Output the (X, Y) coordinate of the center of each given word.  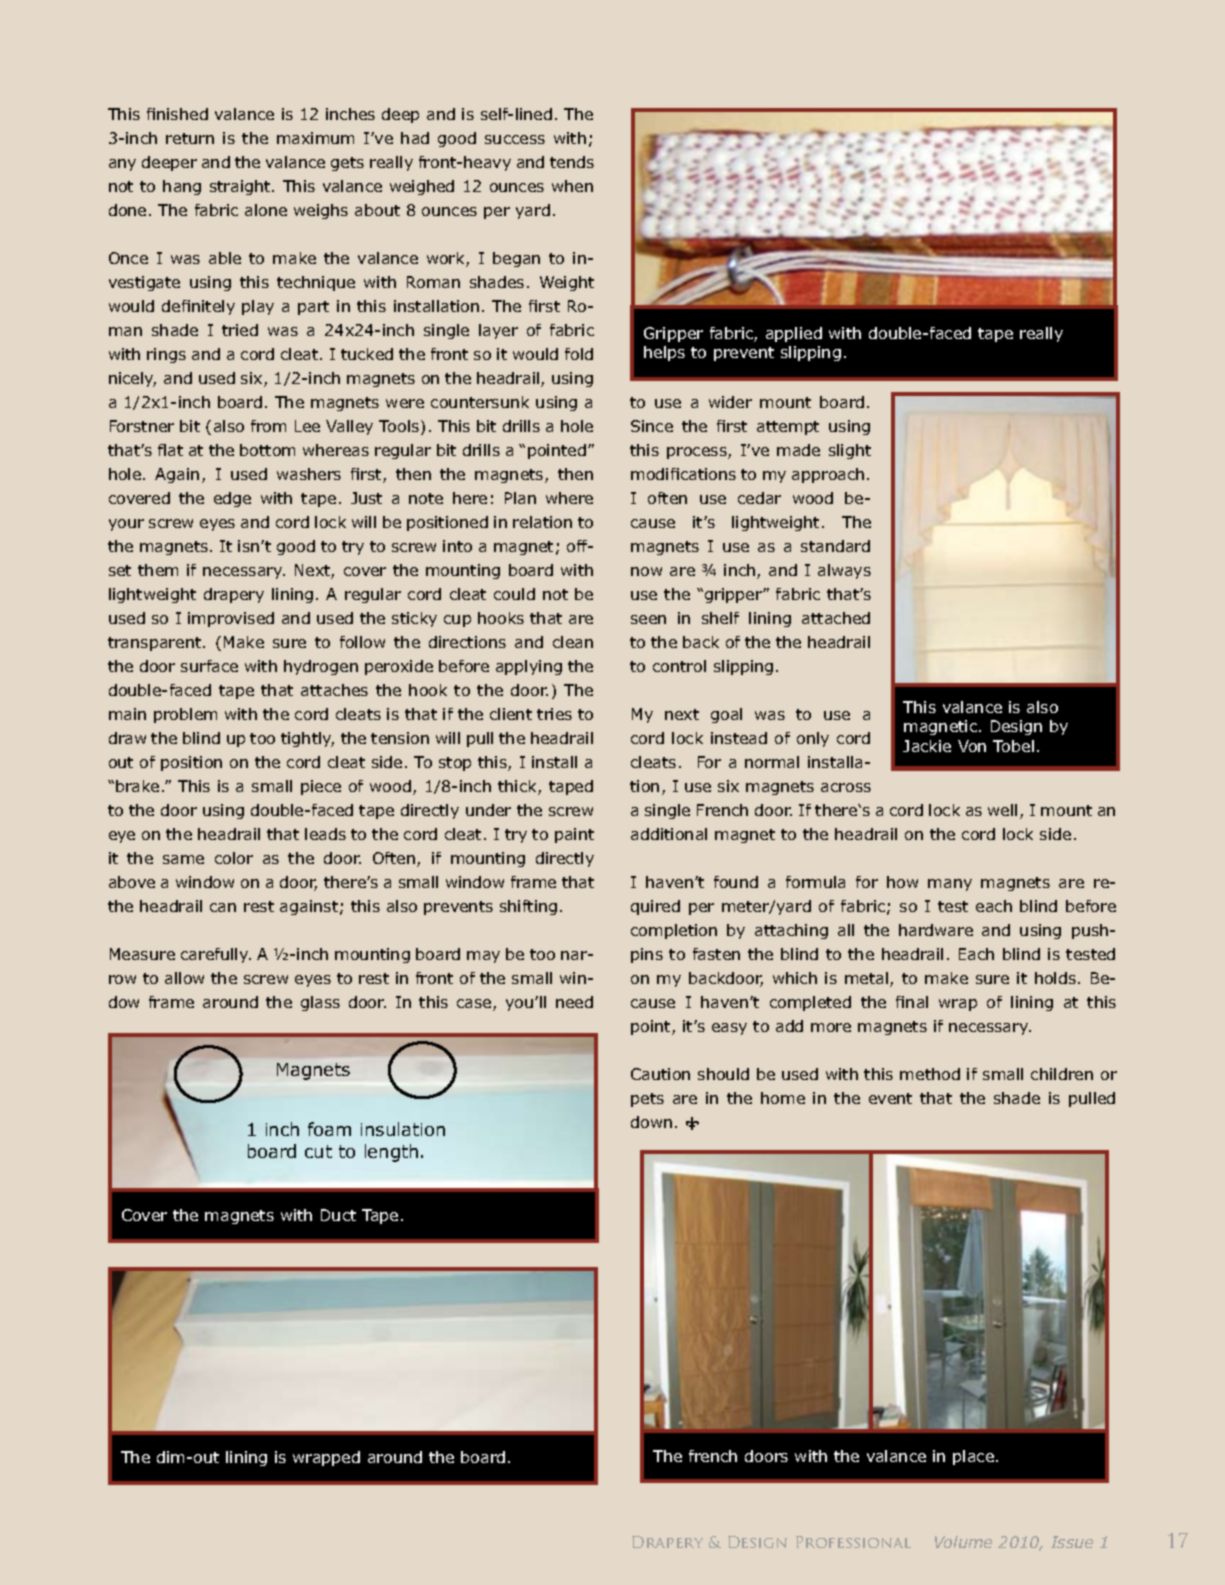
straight (241, 187)
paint (574, 835)
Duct (338, 1215)
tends (572, 162)
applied (794, 334)
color (234, 858)
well (1002, 810)
